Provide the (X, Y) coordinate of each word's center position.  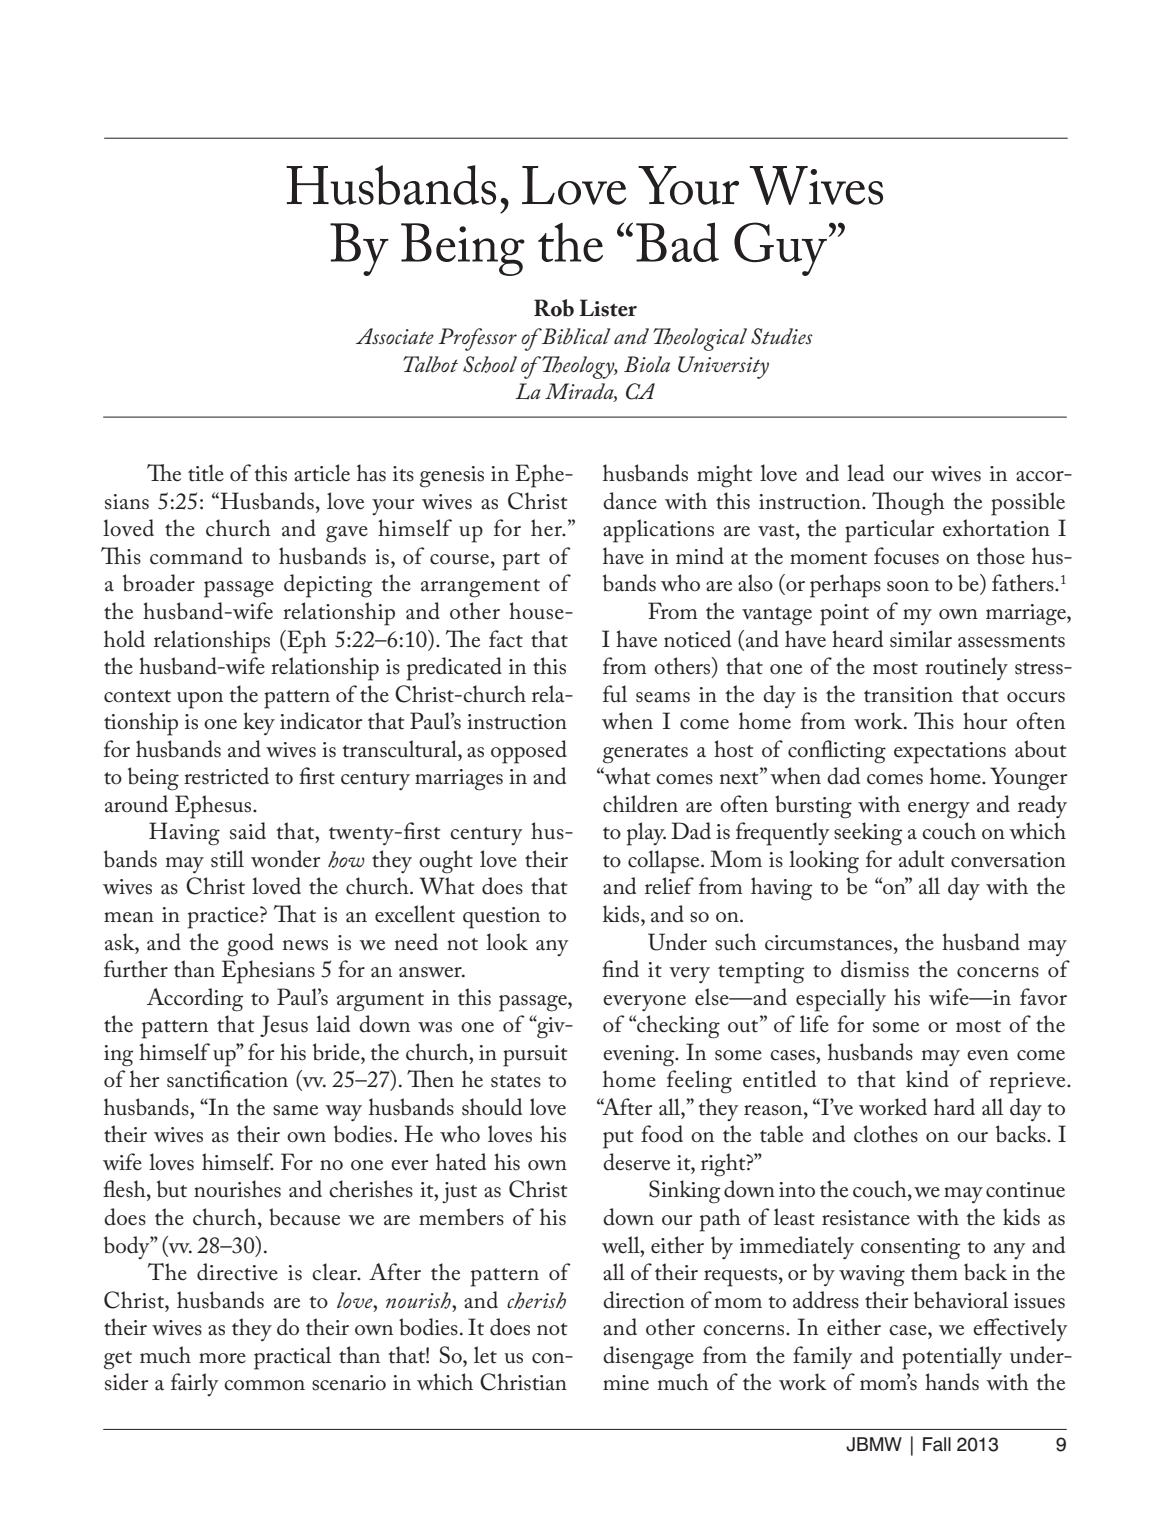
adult (922, 859)
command (196, 556)
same (295, 1110)
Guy (780, 249)
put (618, 1139)
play (646, 834)
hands (952, 1382)
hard (954, 1107)
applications (658, 531)
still (227, 859)
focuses (906, 556)
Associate (395, 336)
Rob (554, 308)
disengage (648, 1358)
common (264, 1385)
